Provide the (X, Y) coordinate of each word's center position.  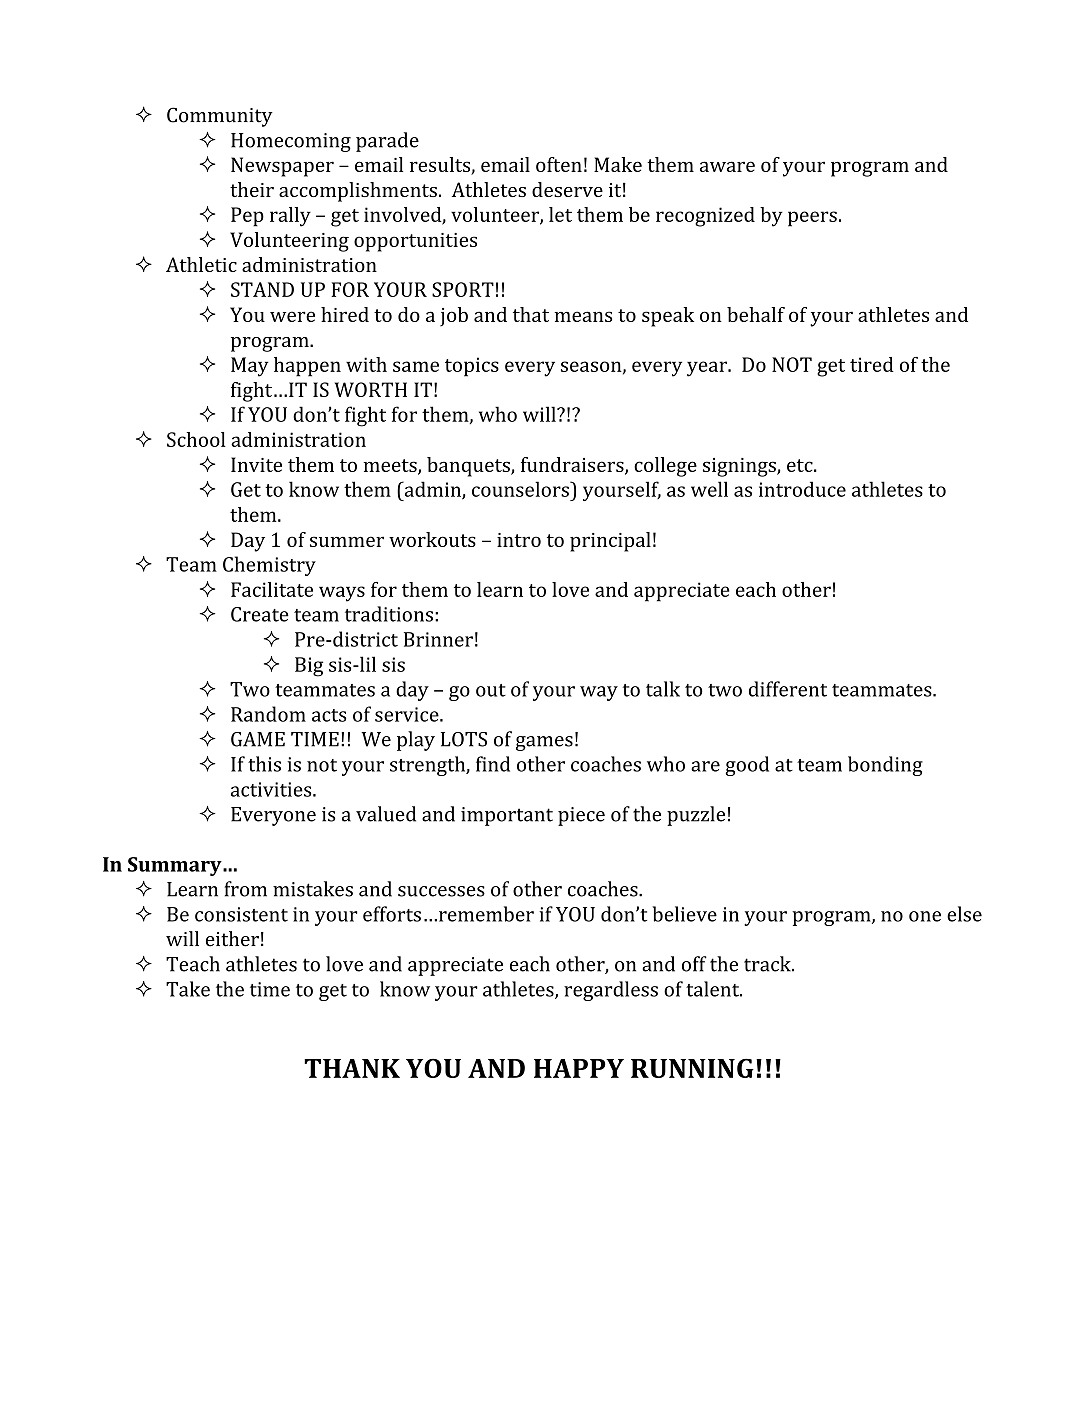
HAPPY (579, 1068)
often (559, 164)
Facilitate (272, 589)
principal (610, 542)
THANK (352, 1068)
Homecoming (291, 142)
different (788, 689)
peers (812, 219)
